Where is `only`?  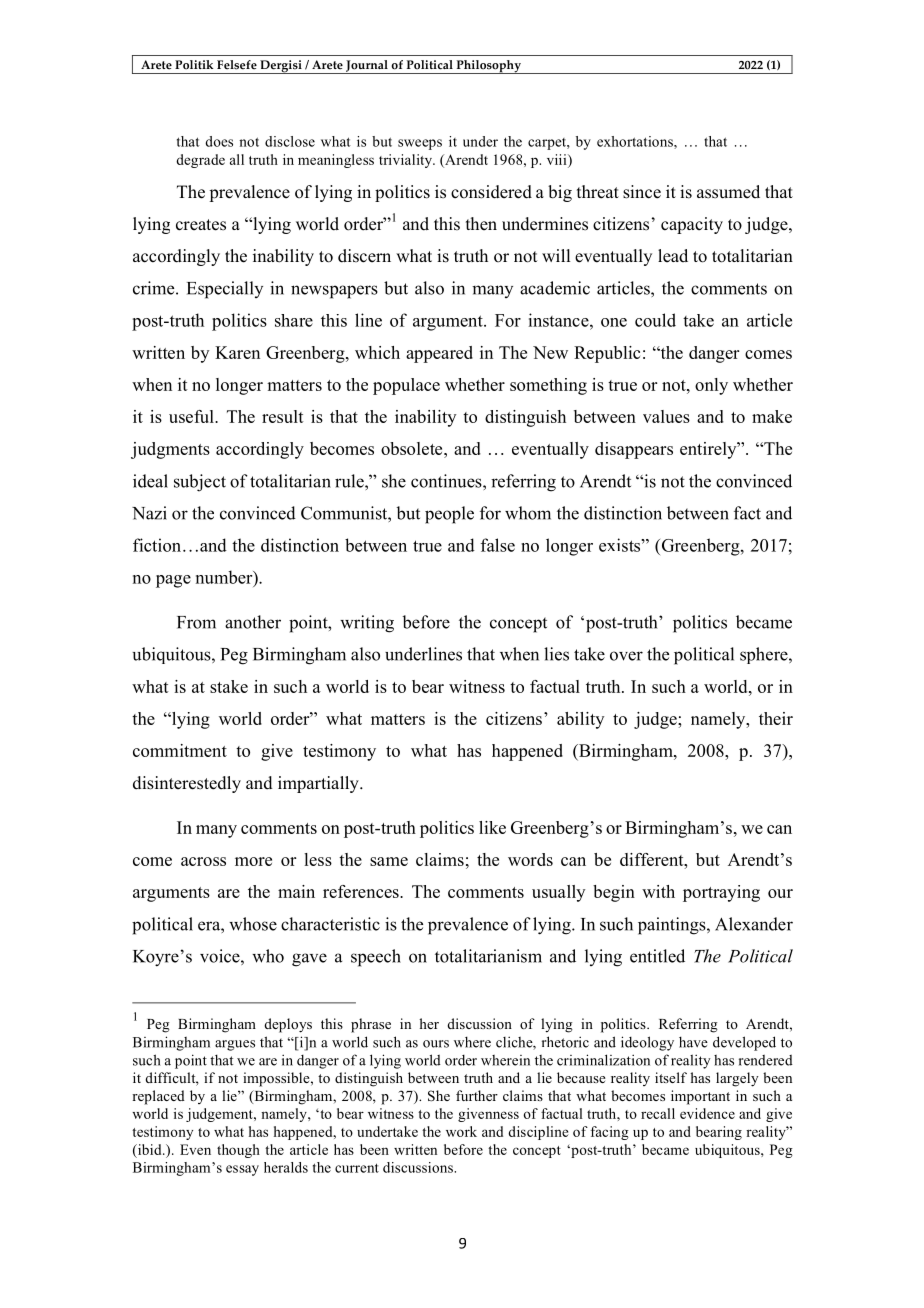
only is located at coordinates (711, 386).
